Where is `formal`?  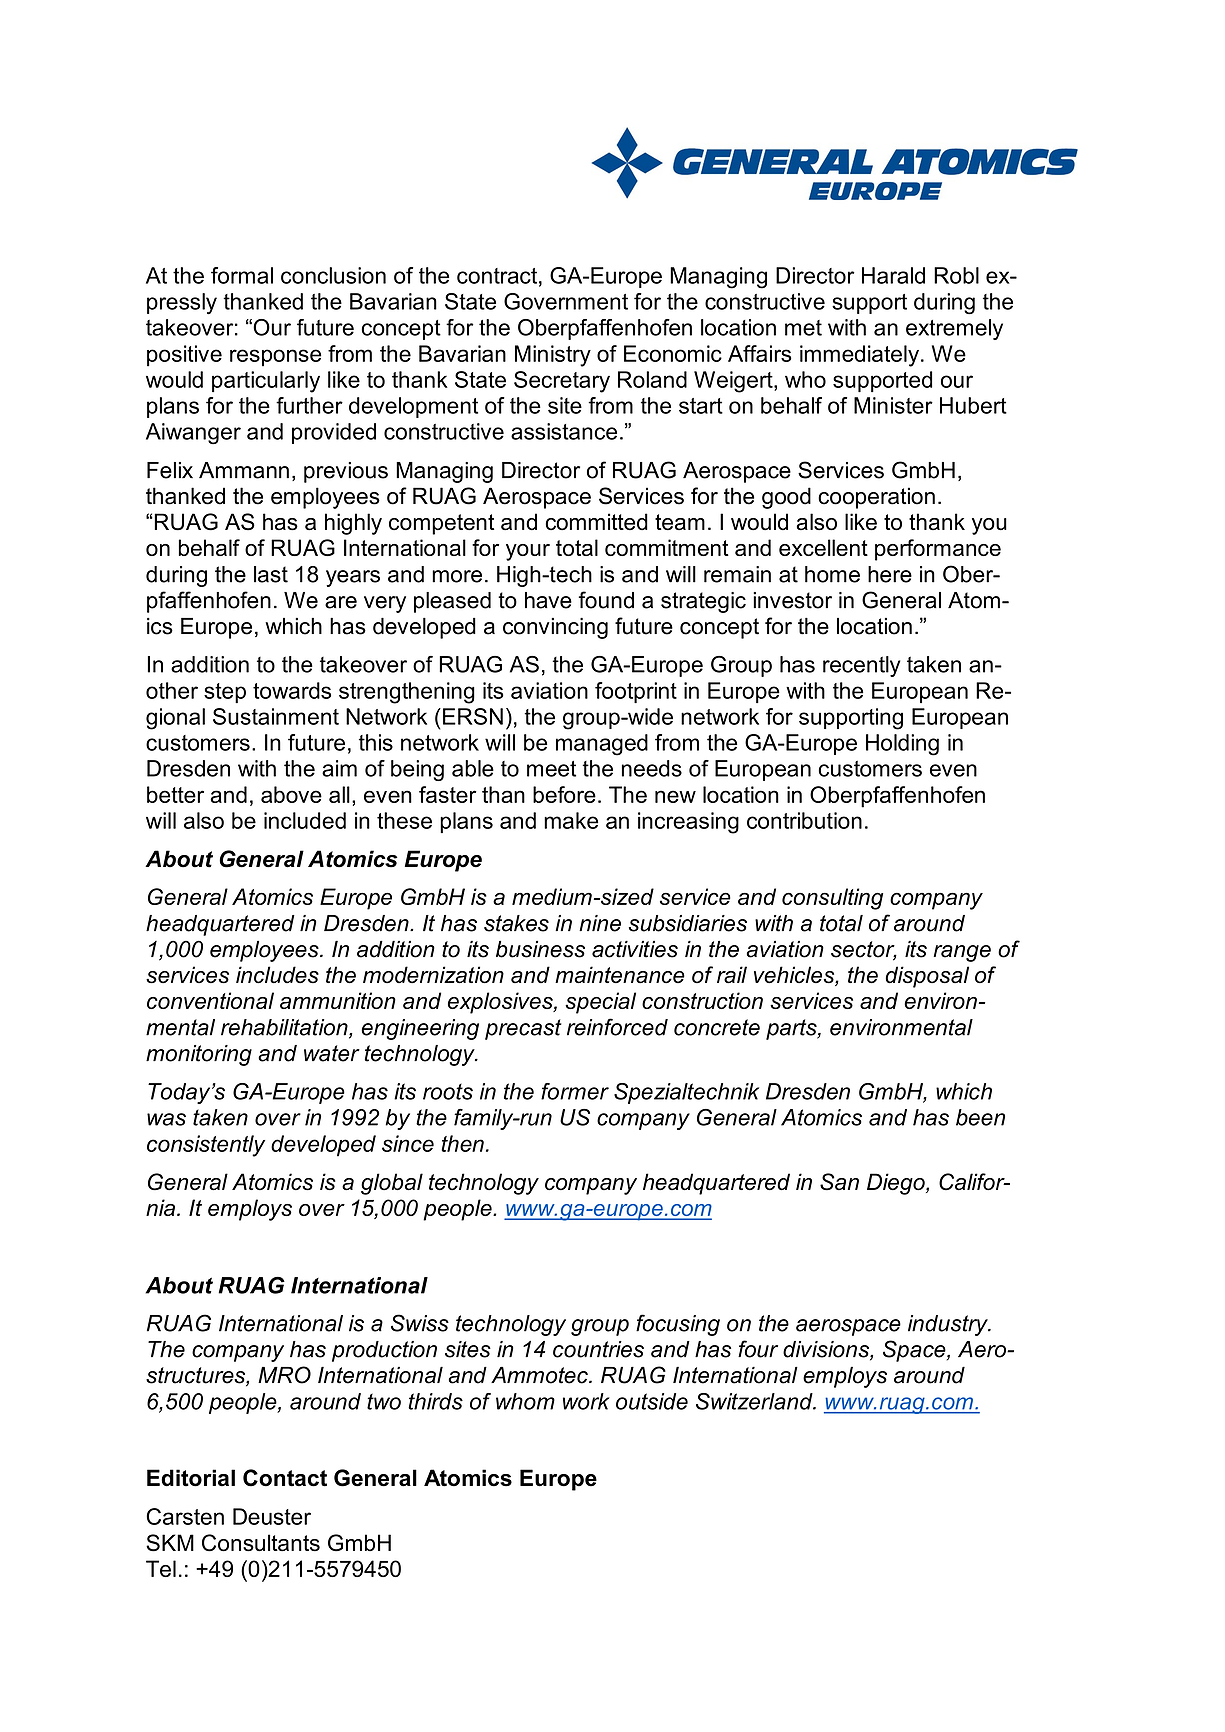
formal is located at coordinates (242, 275).
